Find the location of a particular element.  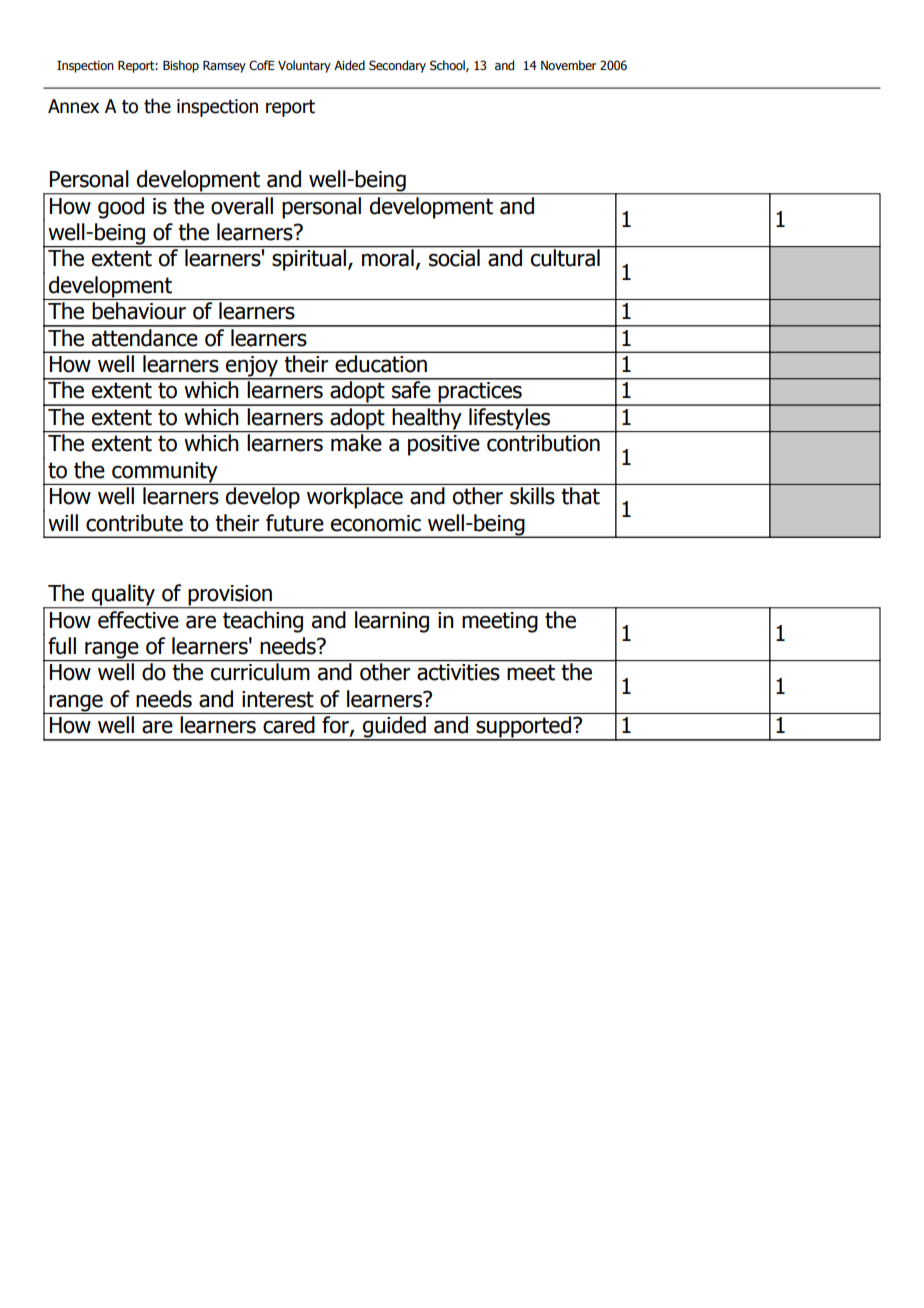

workplace is located at coordinates (355, 498).
